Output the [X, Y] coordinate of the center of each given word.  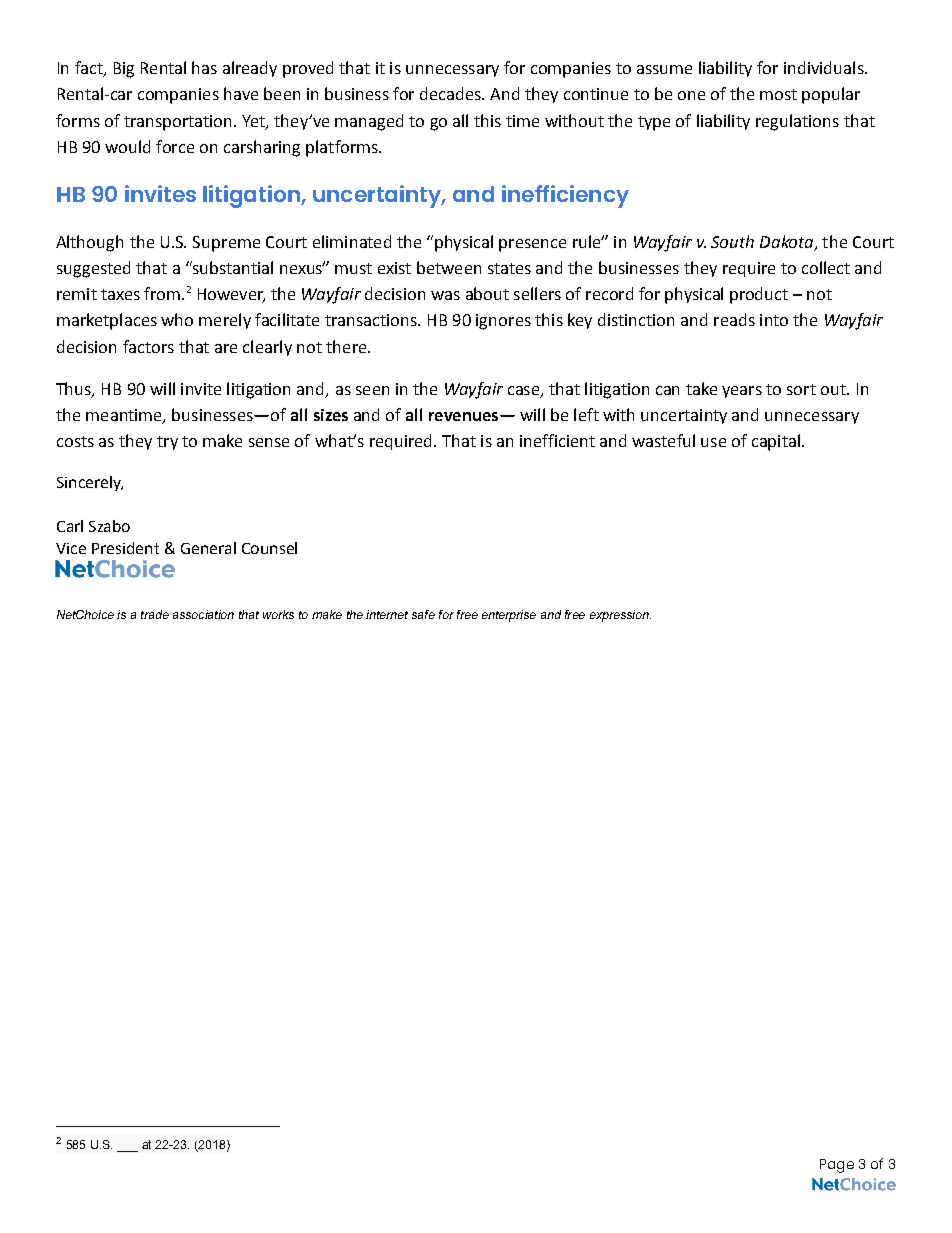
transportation [177, 123]
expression [620, 616]
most [778, 94]
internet [387, 614]
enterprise [509, 616]
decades [451, 93]
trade [155, 614]
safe [423, 614]
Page [837, 1166]
